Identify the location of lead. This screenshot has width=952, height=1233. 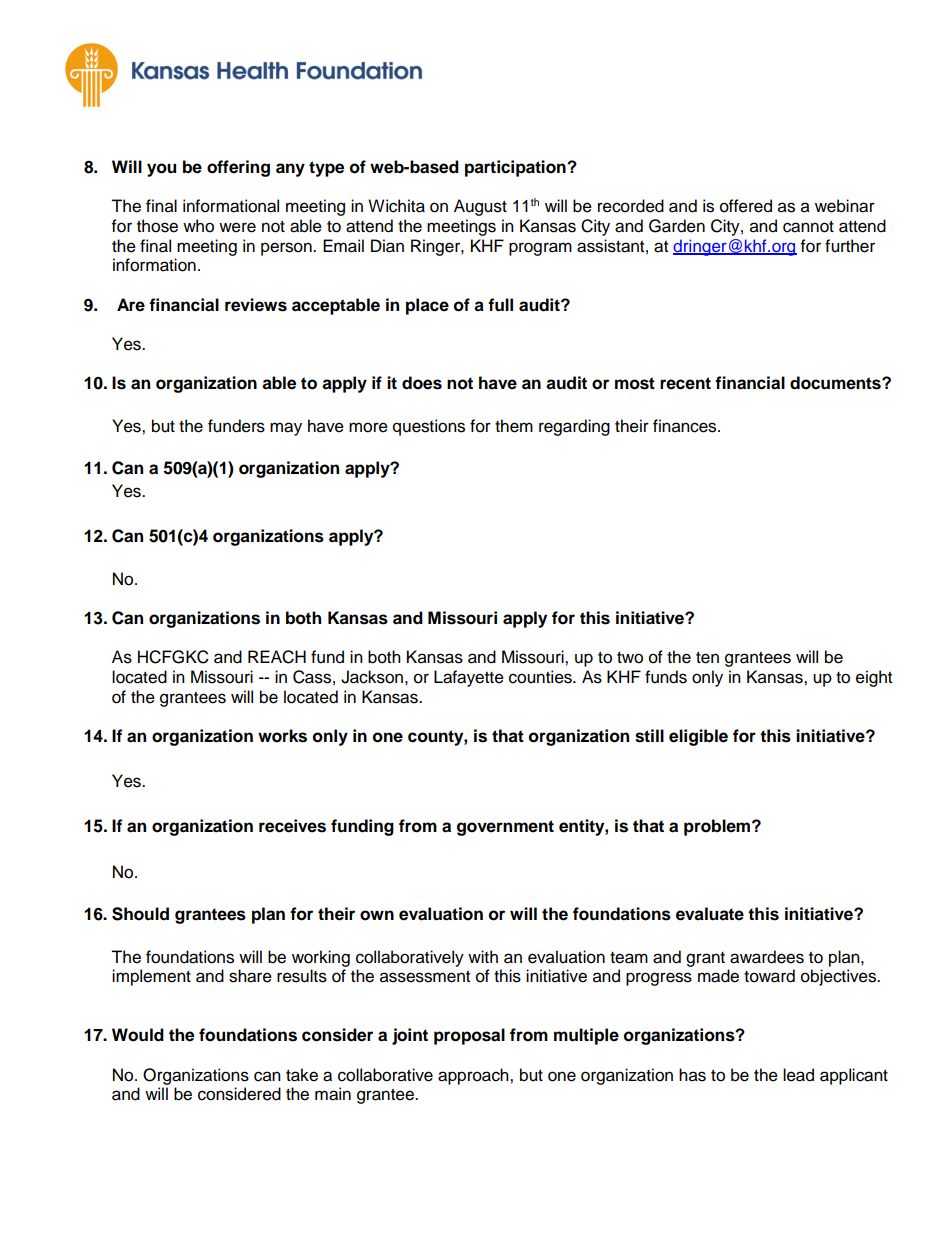
(798, 1075).
